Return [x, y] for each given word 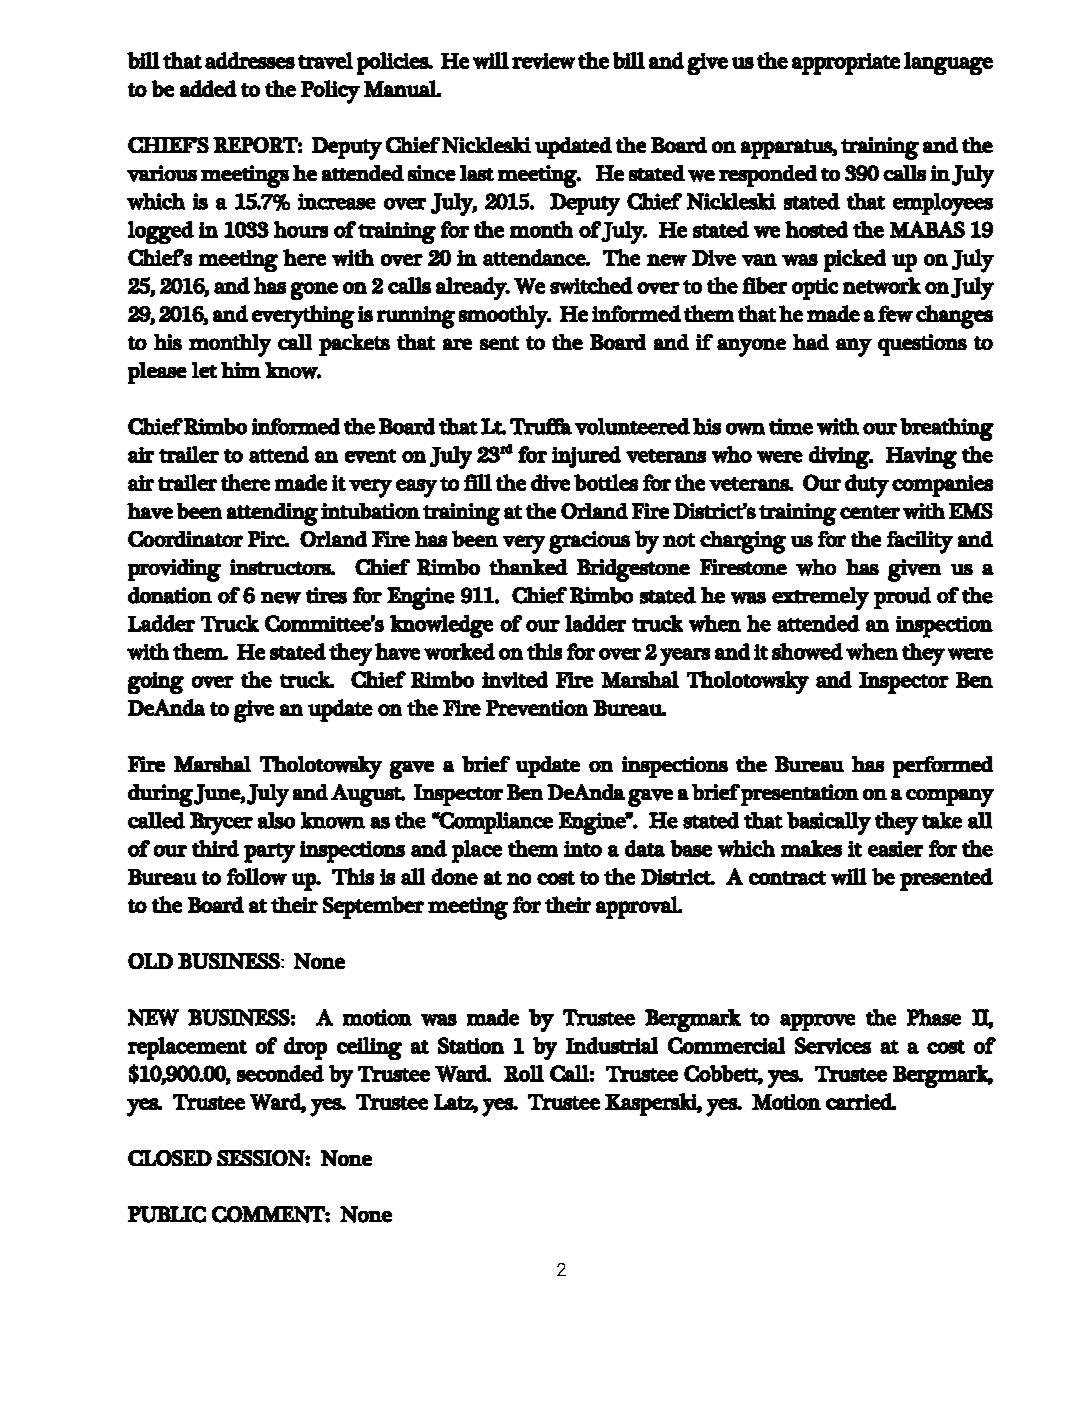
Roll [524, 1073]
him [241, 370]
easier [895, 849]
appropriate [846, 64]
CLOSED [170, 1158]
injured [586, 457]
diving [840, 457]
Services [833, 1045]
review [543, 61]
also [276, 820]
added [208, 88]
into [583, 849]
